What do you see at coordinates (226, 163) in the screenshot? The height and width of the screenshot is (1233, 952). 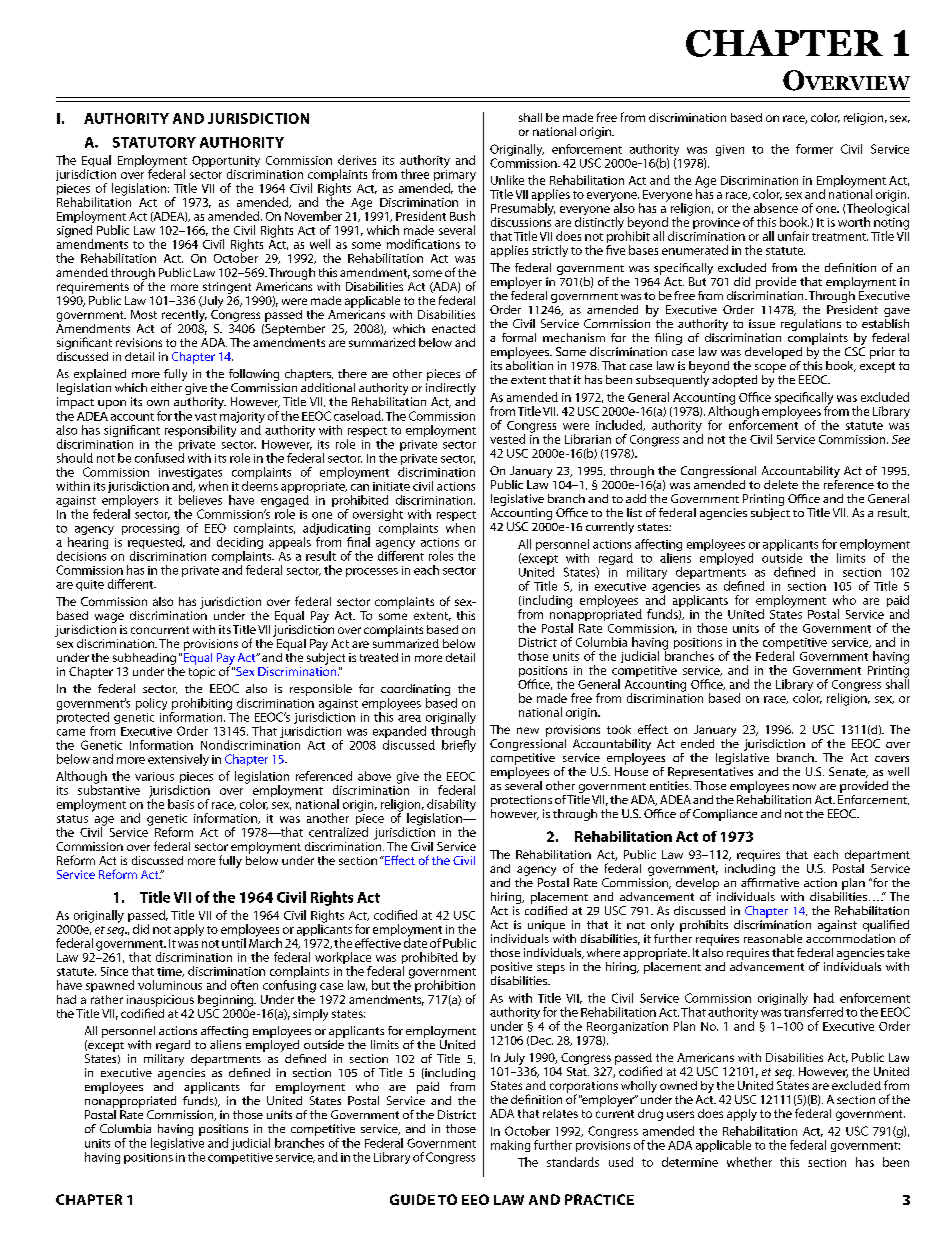 I see `Opportunity` at bounding box center [226, 163].
